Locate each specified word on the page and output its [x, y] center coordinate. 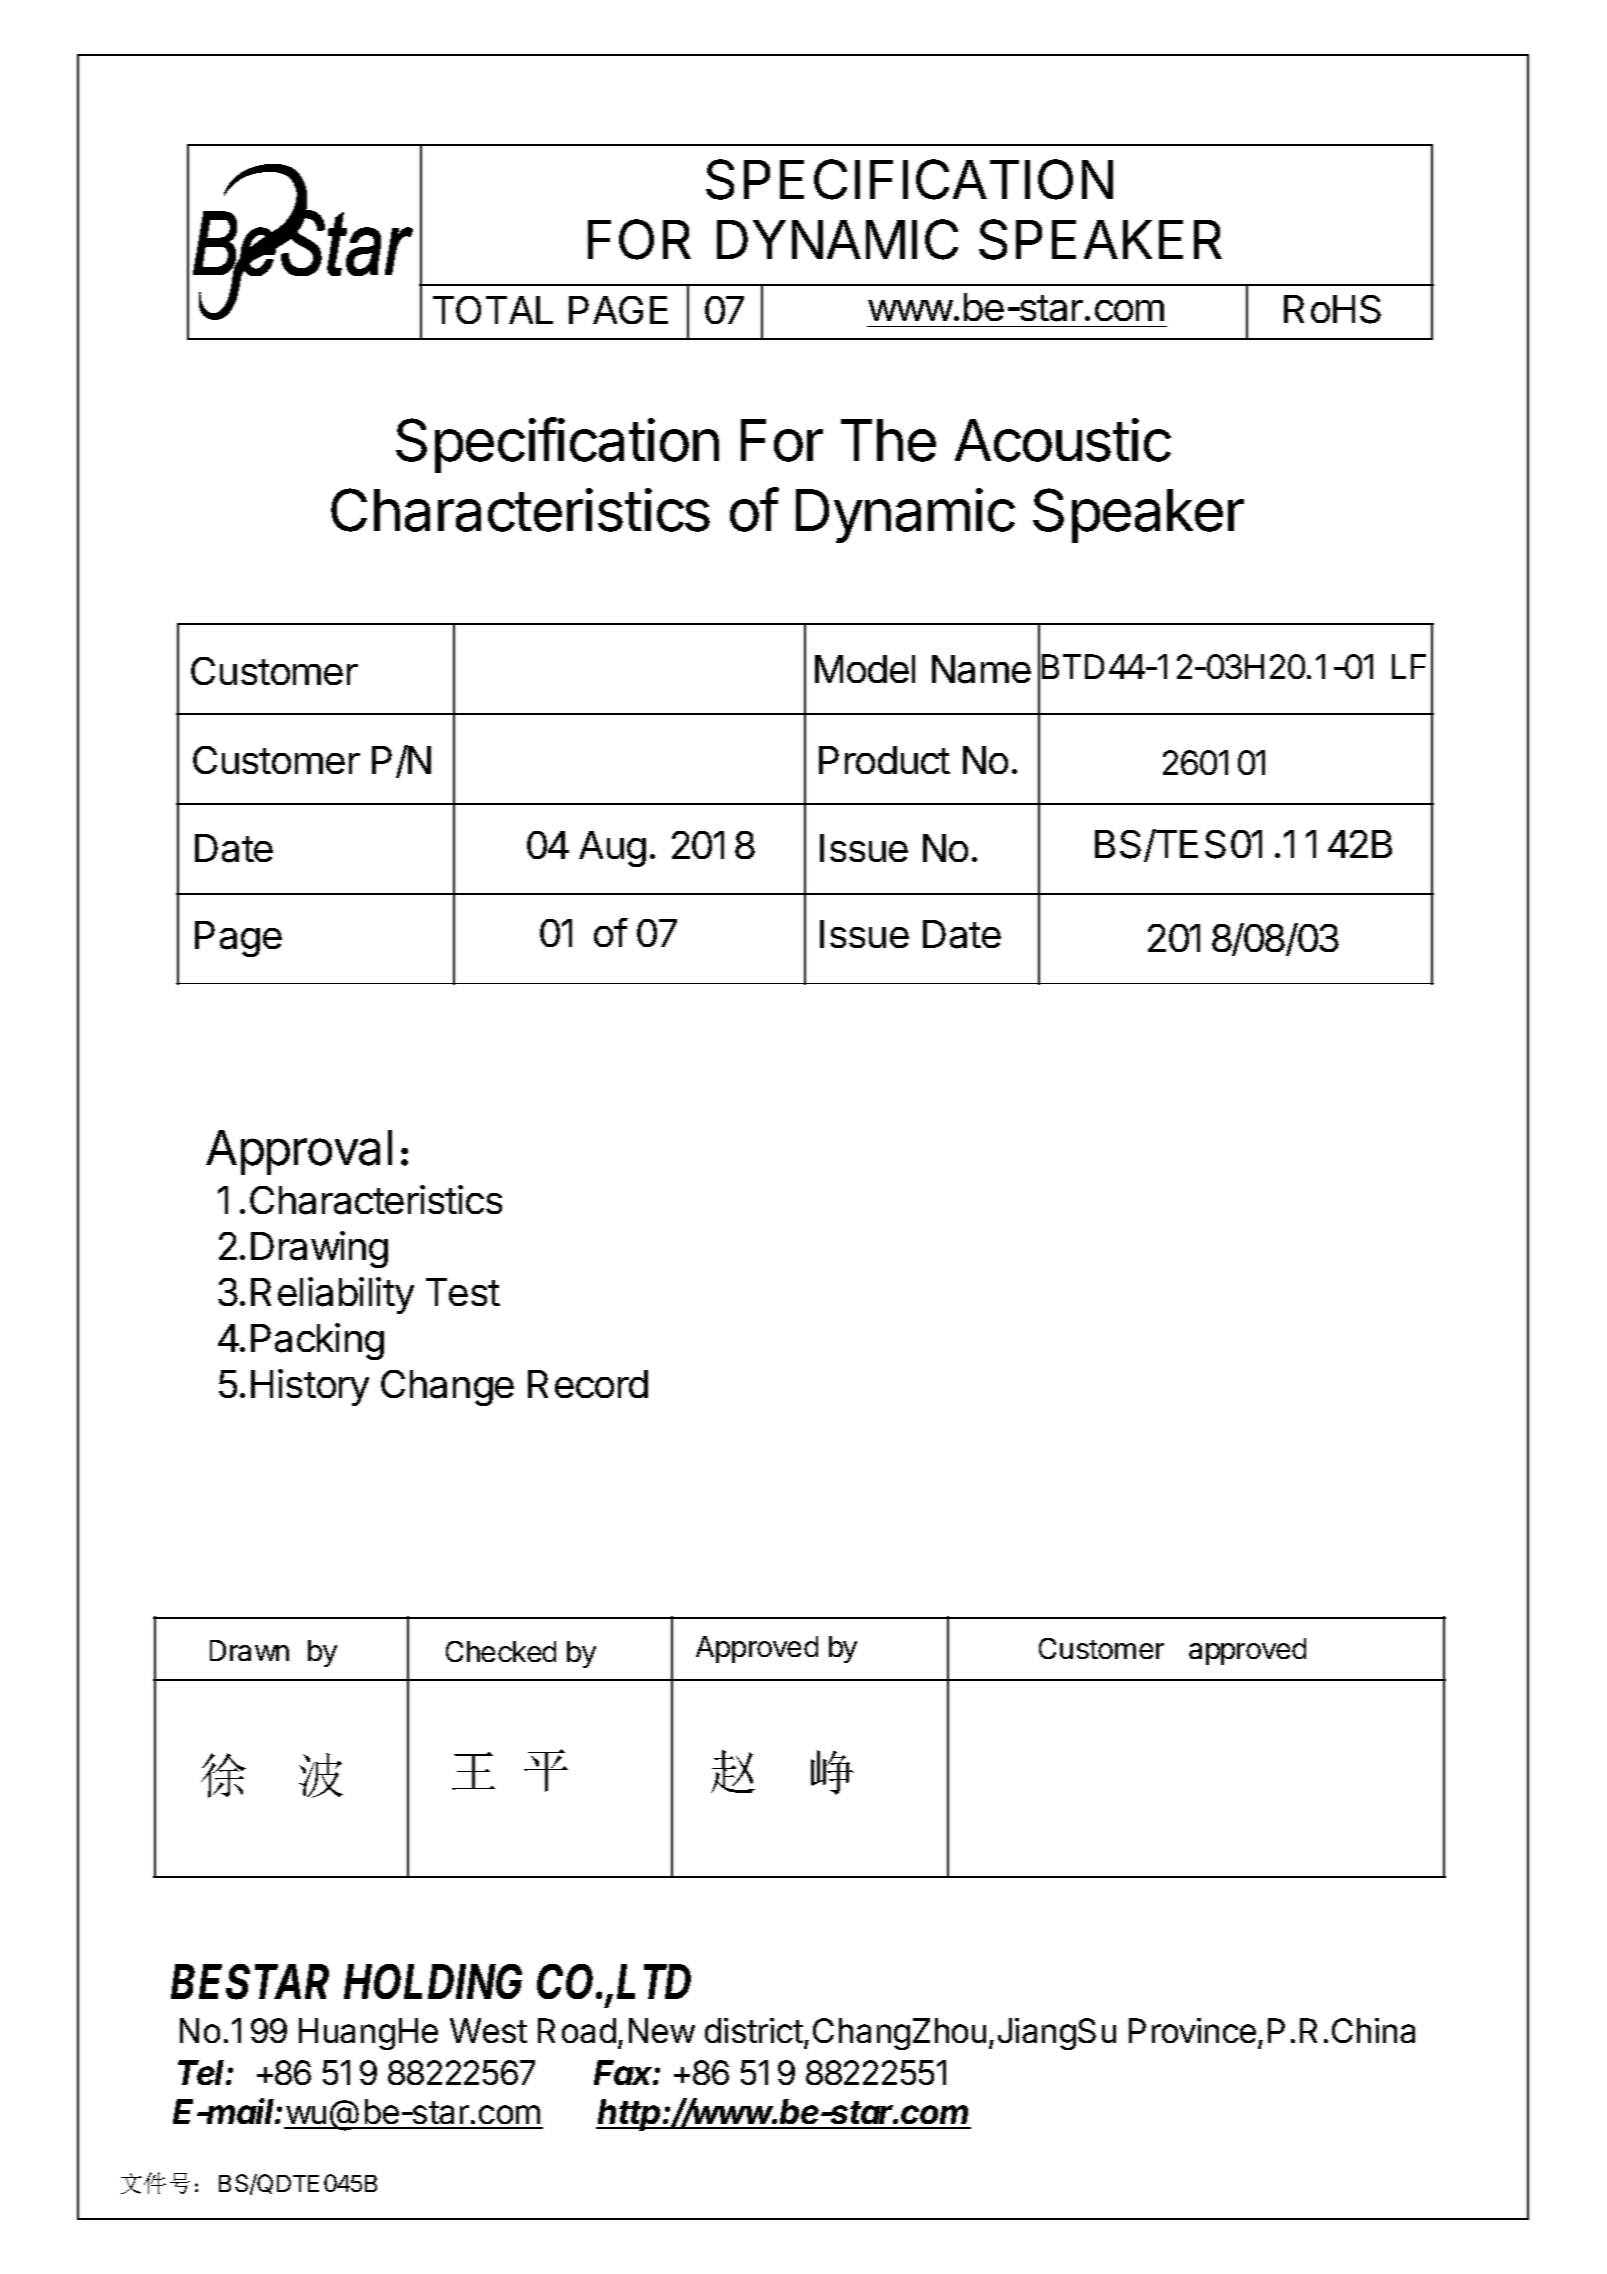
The [888, 440]
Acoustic [1063, 440]
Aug [612, 849]
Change [447, 1388]
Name [981, 669]
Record [588, 1384]
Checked [501, 1651]
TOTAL [493, 310]
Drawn [249, 1650]
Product [884, 760]
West [488, 2030]
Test [463, 1292]
